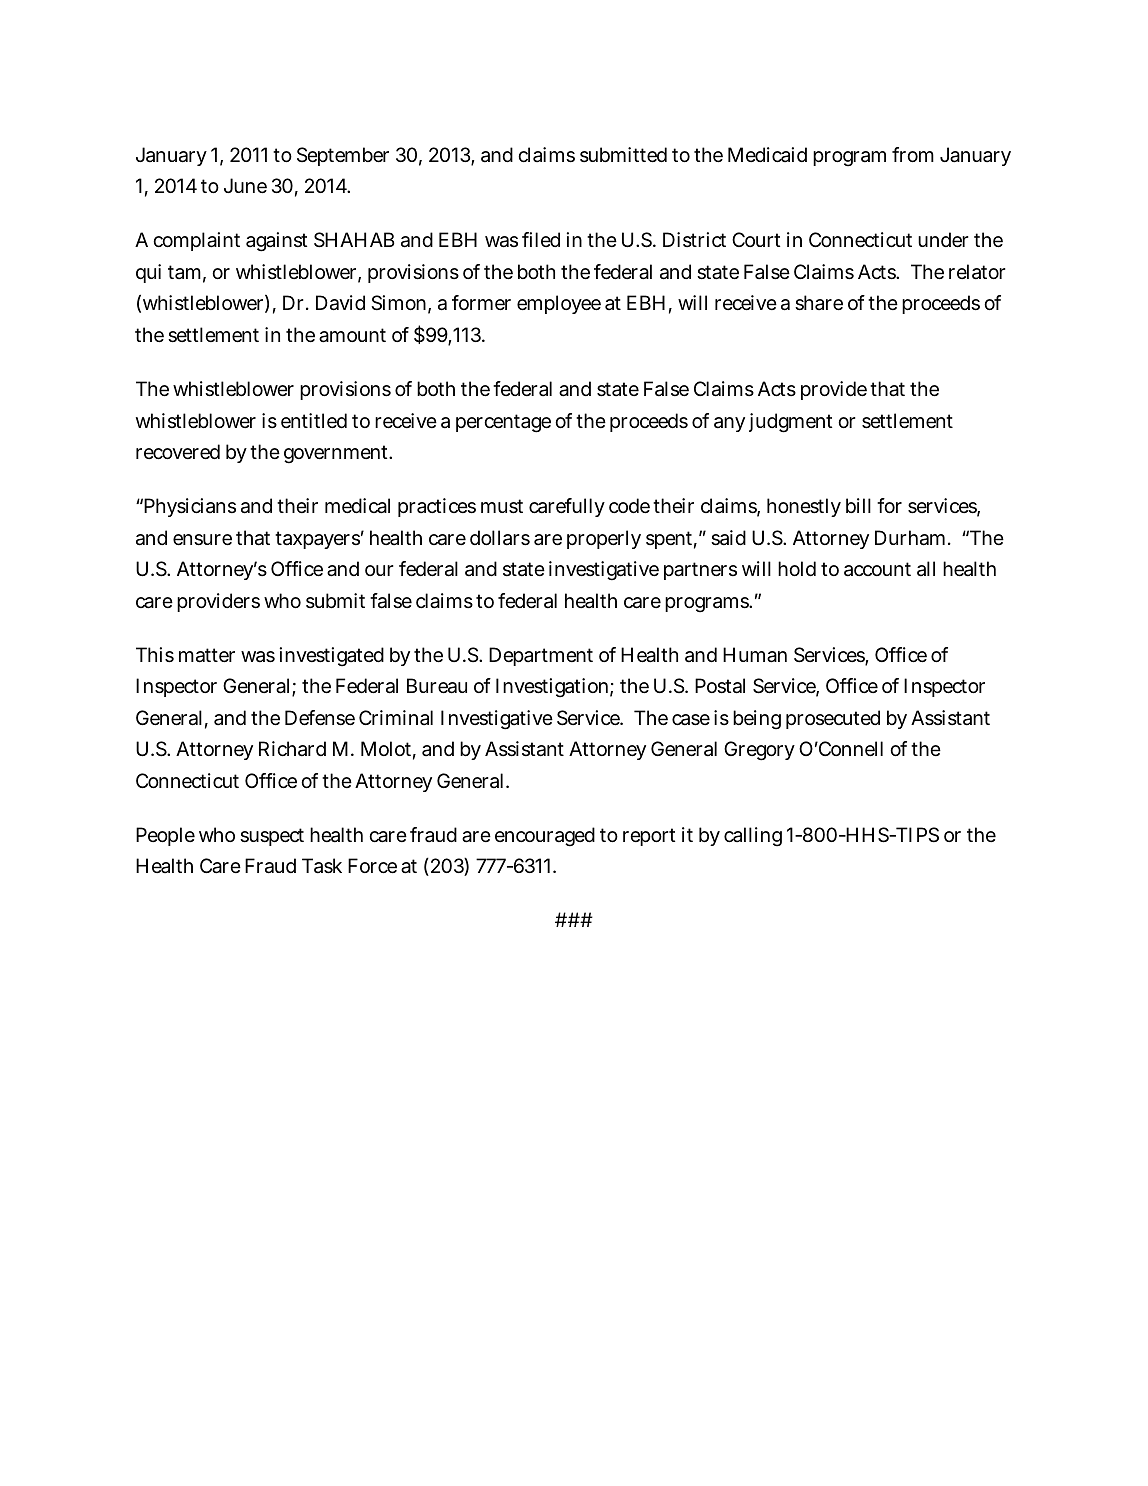 This screenshot has width=1148, height=1486. I want to click on Defense, so click(320, 718).
